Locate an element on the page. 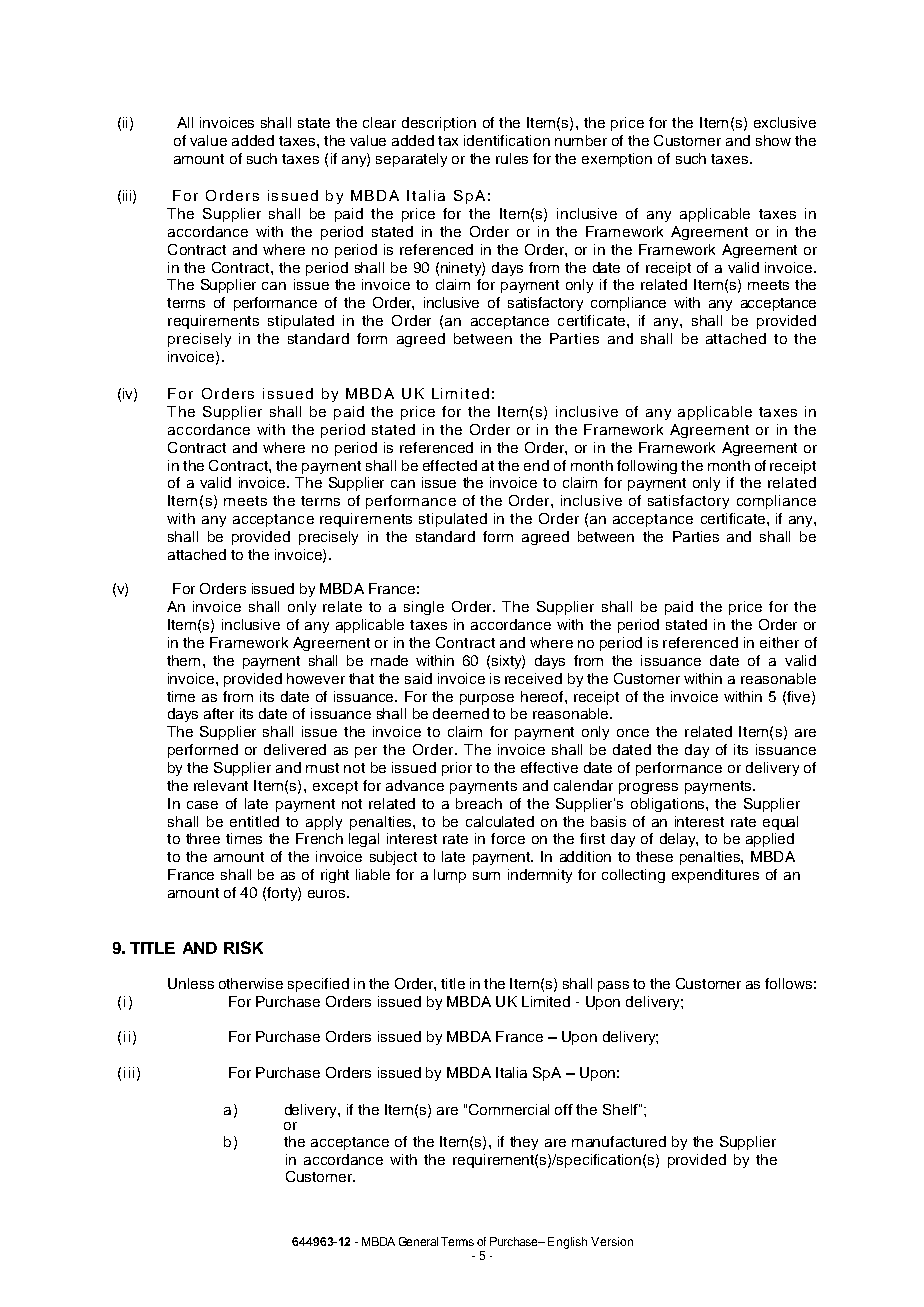  they is located at coordinates (524, 1143).
